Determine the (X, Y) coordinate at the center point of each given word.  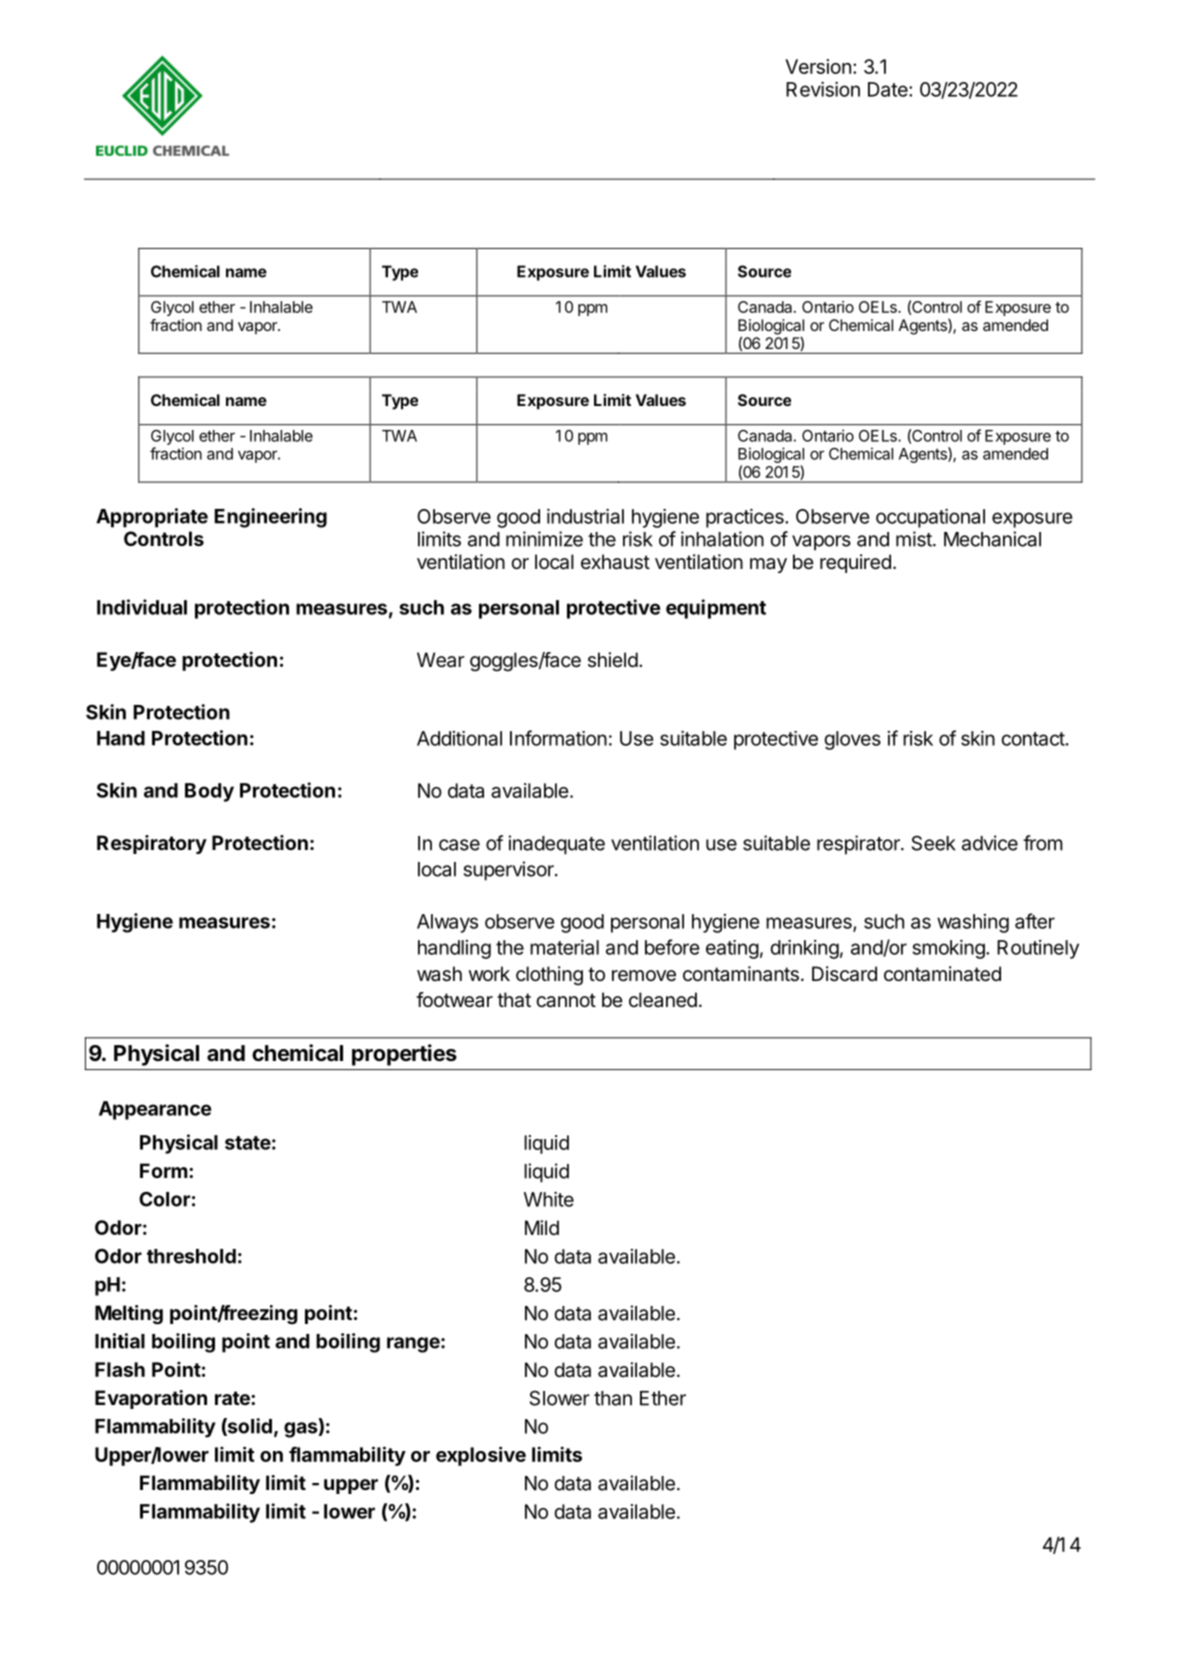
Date (889, 89)
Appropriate (152, 518)
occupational (930, 518)
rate (233, 1398)
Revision (823, 89)
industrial (585, 516)
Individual (142, 607)
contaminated (942, 974)
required (855, 563)
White (549, 1199)
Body (209, 792)
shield (613, 659)
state (248, 1143)
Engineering (270, 518)
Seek (934, 843)
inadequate (556, 845)
